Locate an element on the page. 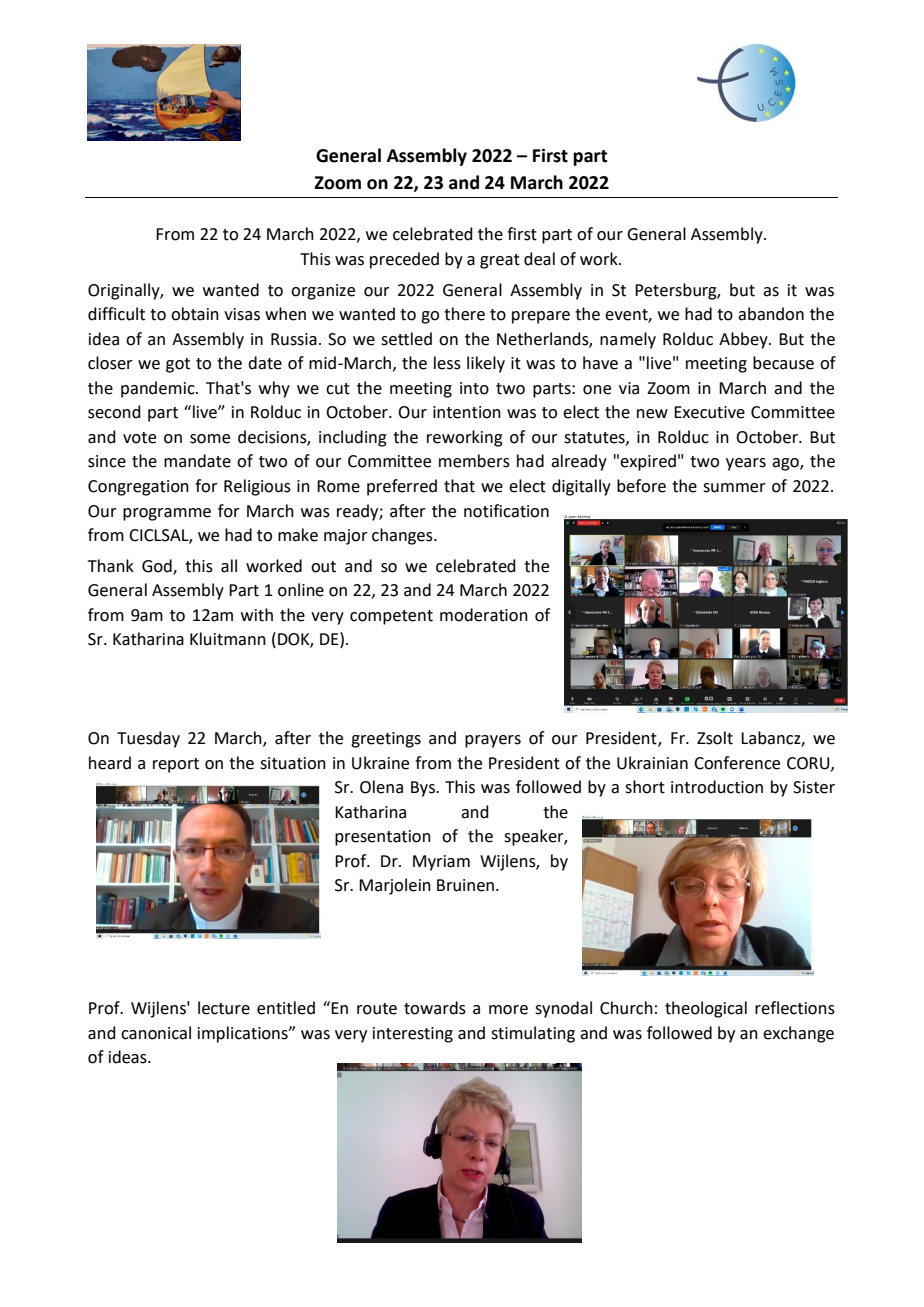 This document has width=924, height=1307. members is located at coordinates (474, 461).
